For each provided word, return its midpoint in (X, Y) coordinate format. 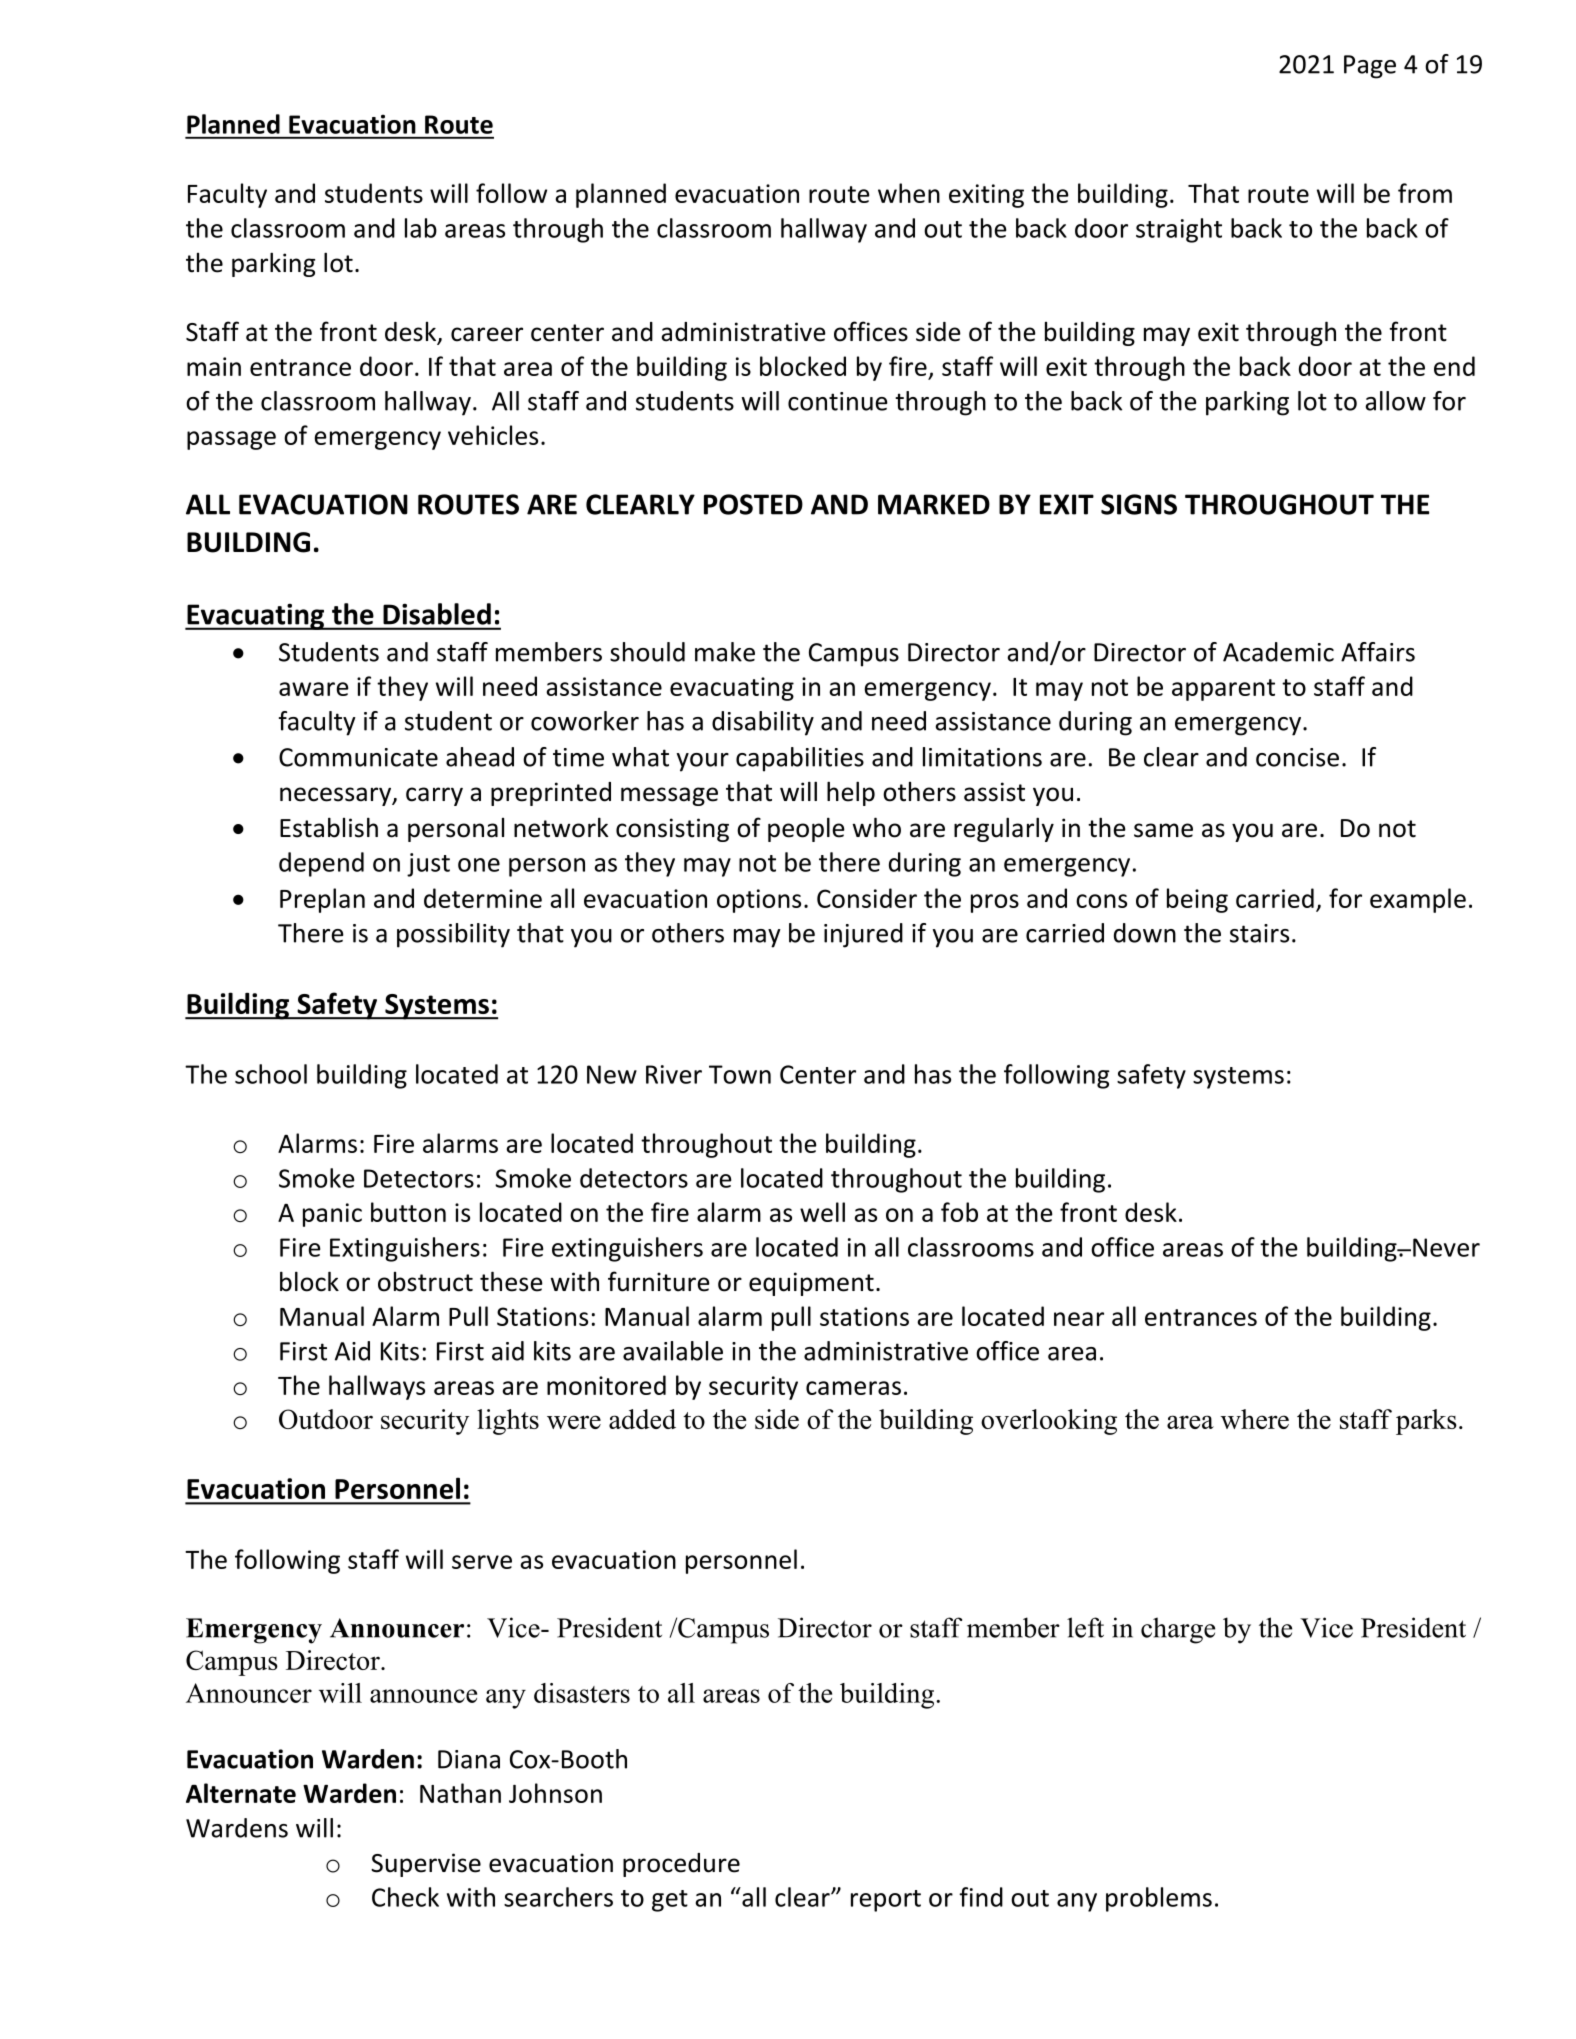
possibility (453, 935)
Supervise (426, 1865)
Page (1370, 67)
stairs (1259, 933)
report (886, 1901)
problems (1159, 1899)
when (909, 193)
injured (863, 935)
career (487, 334)
